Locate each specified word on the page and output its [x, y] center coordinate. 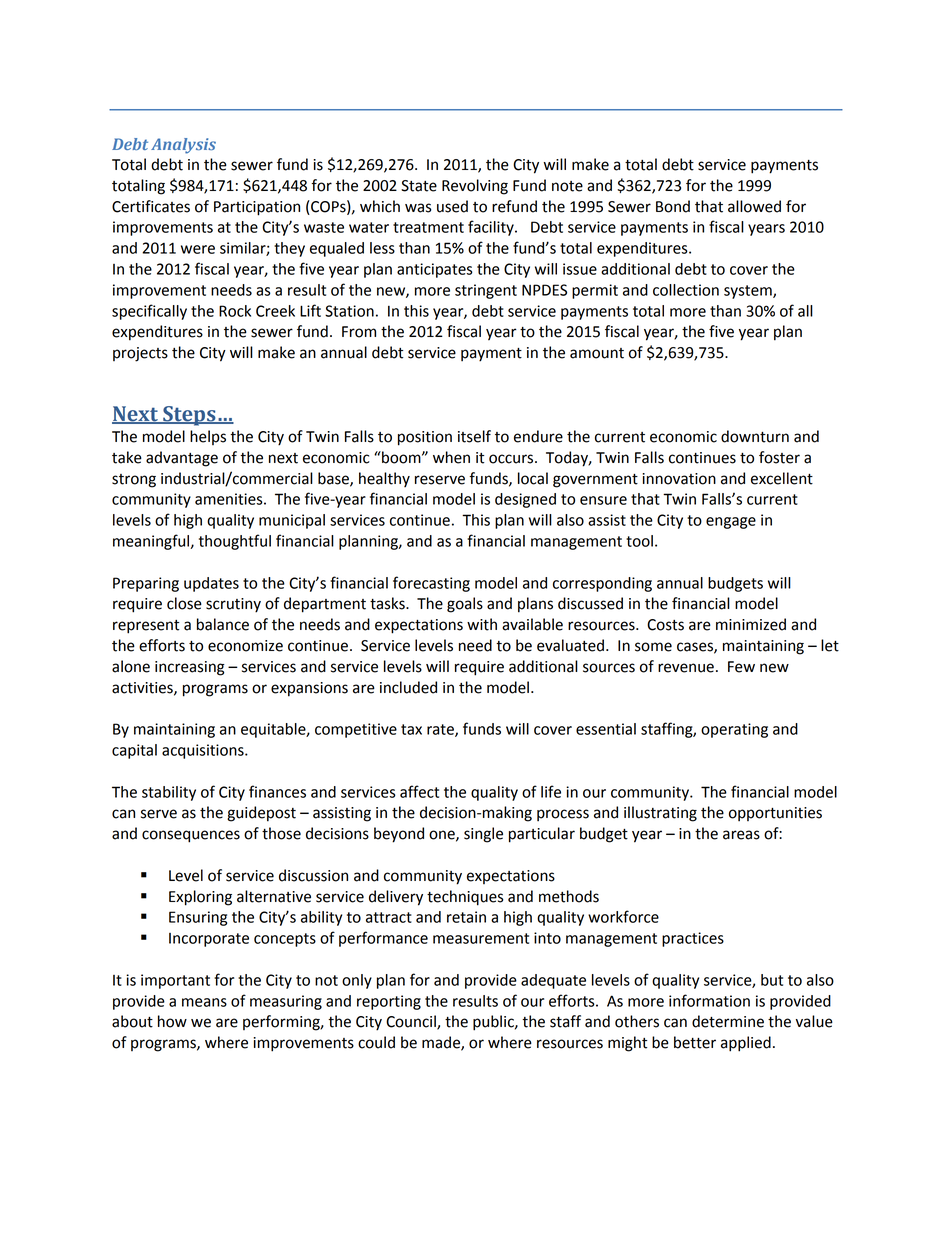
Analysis [183, 146]
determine [728, 1021]
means [204, 1002]
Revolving [475, 187]
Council [412, 1022]
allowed [754, 206]
